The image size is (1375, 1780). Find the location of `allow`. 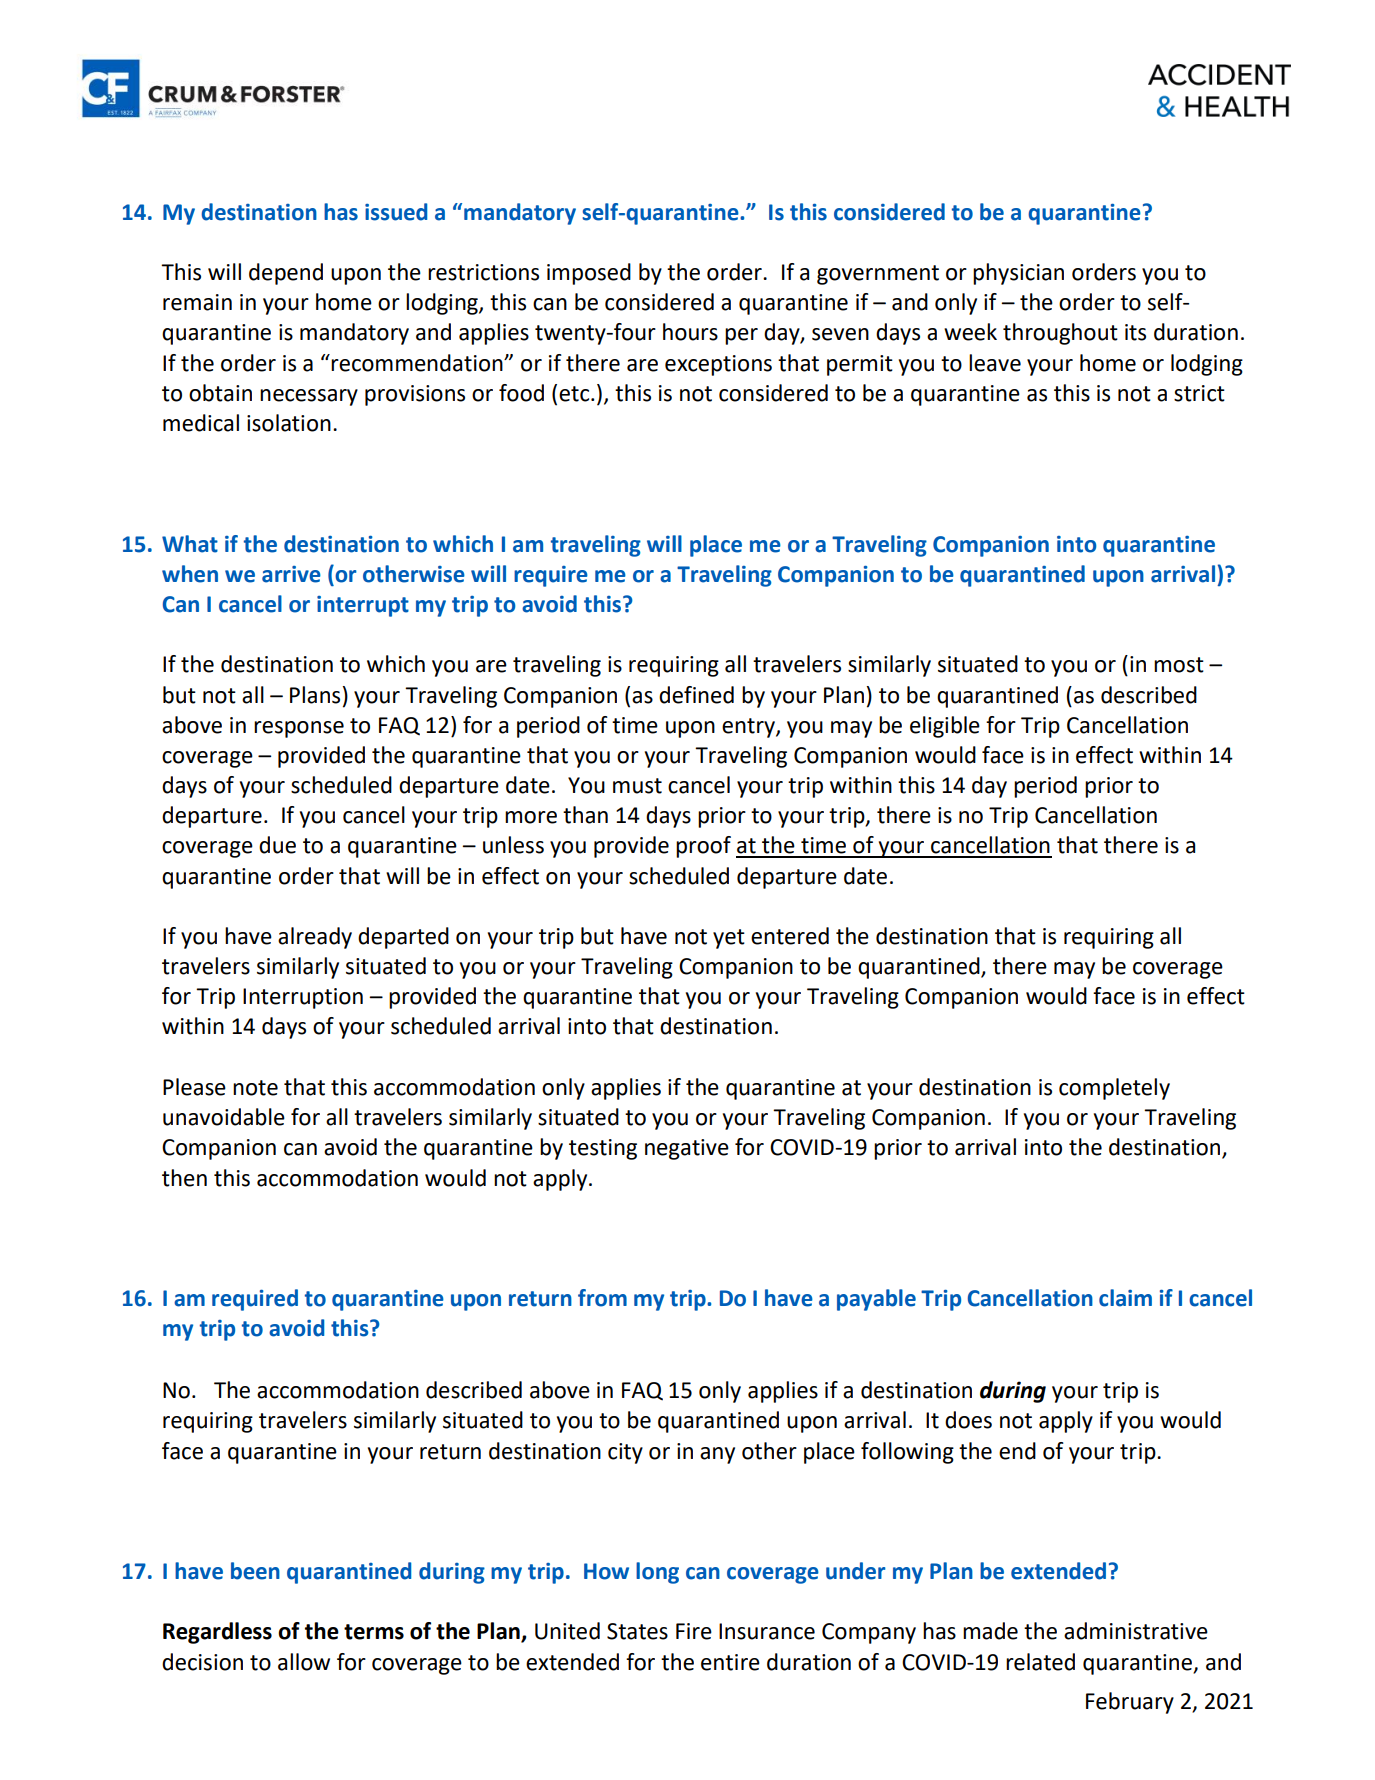

allow is located at coordinates (304, 1662).
